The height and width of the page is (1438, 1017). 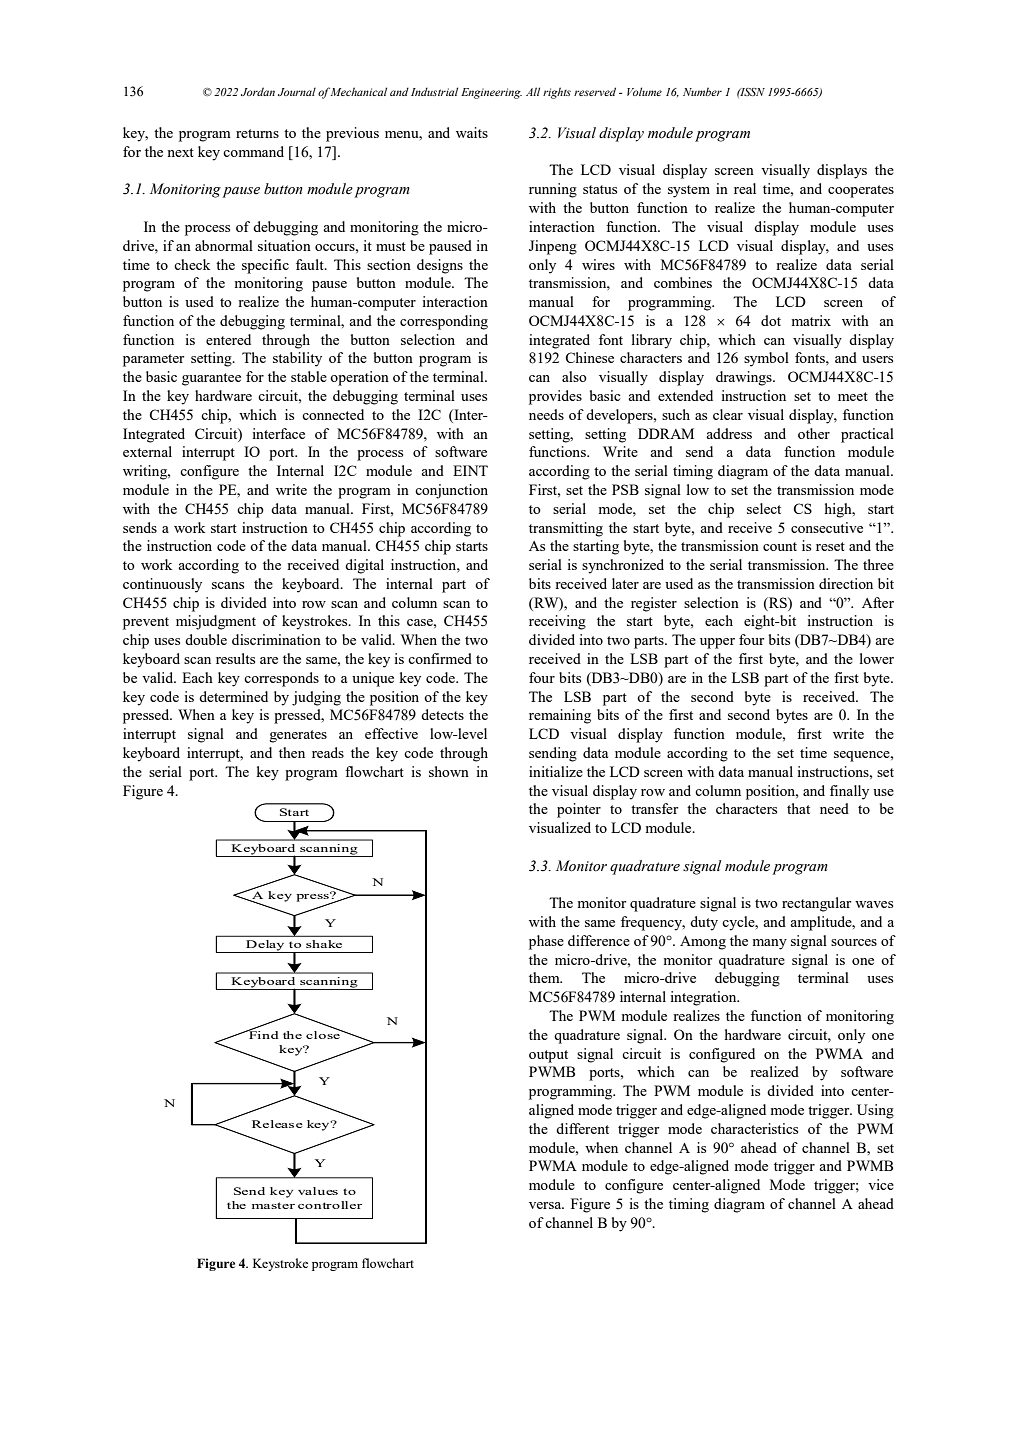 I want to click on initialize, so click(x=556, y=771).
